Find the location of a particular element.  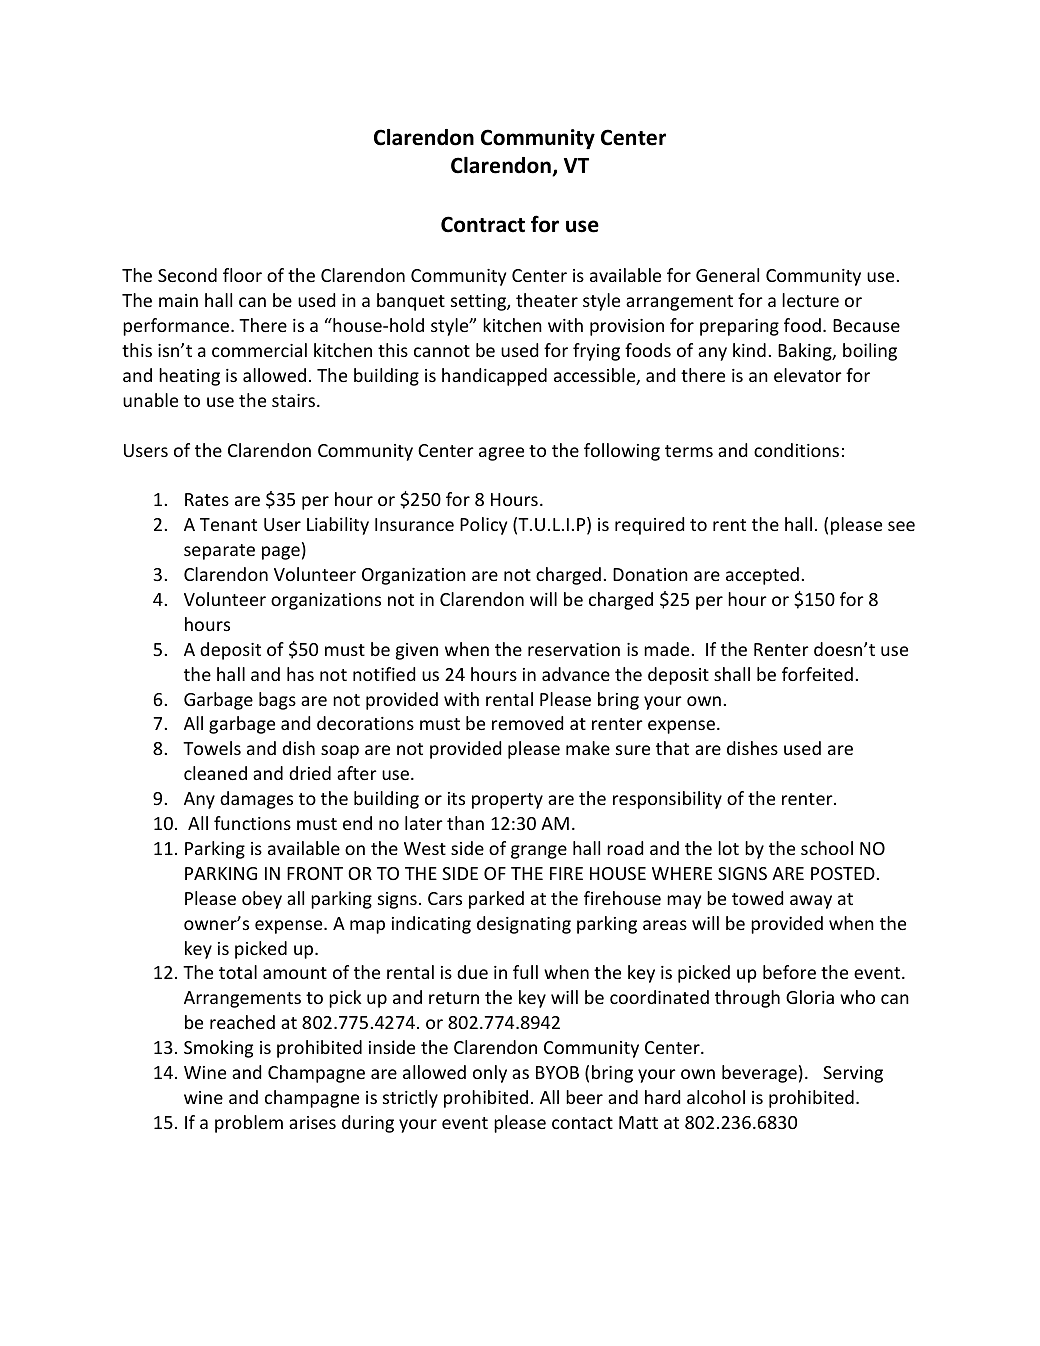

lecture is located at coordinates (810, 300).
